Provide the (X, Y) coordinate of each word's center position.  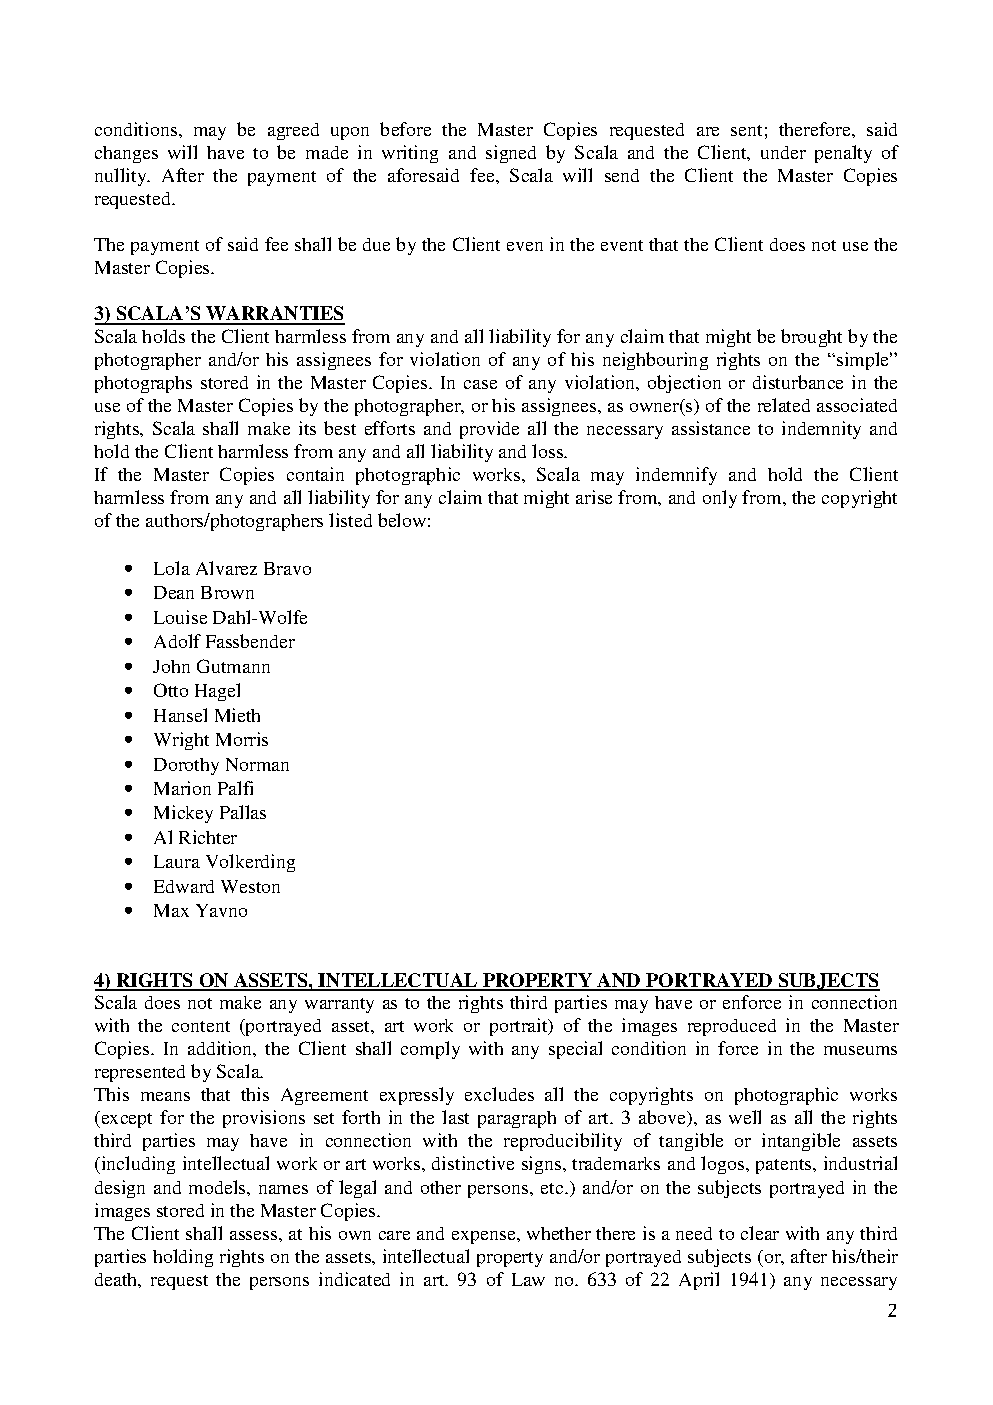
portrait (520, 1027)
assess (255, 1235)
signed (511, 154)
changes (126, 154)
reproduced (732, 1027)
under (783, 152)
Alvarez (226, 568)
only (720, 499)
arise (594, 497)
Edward (184, 886)
